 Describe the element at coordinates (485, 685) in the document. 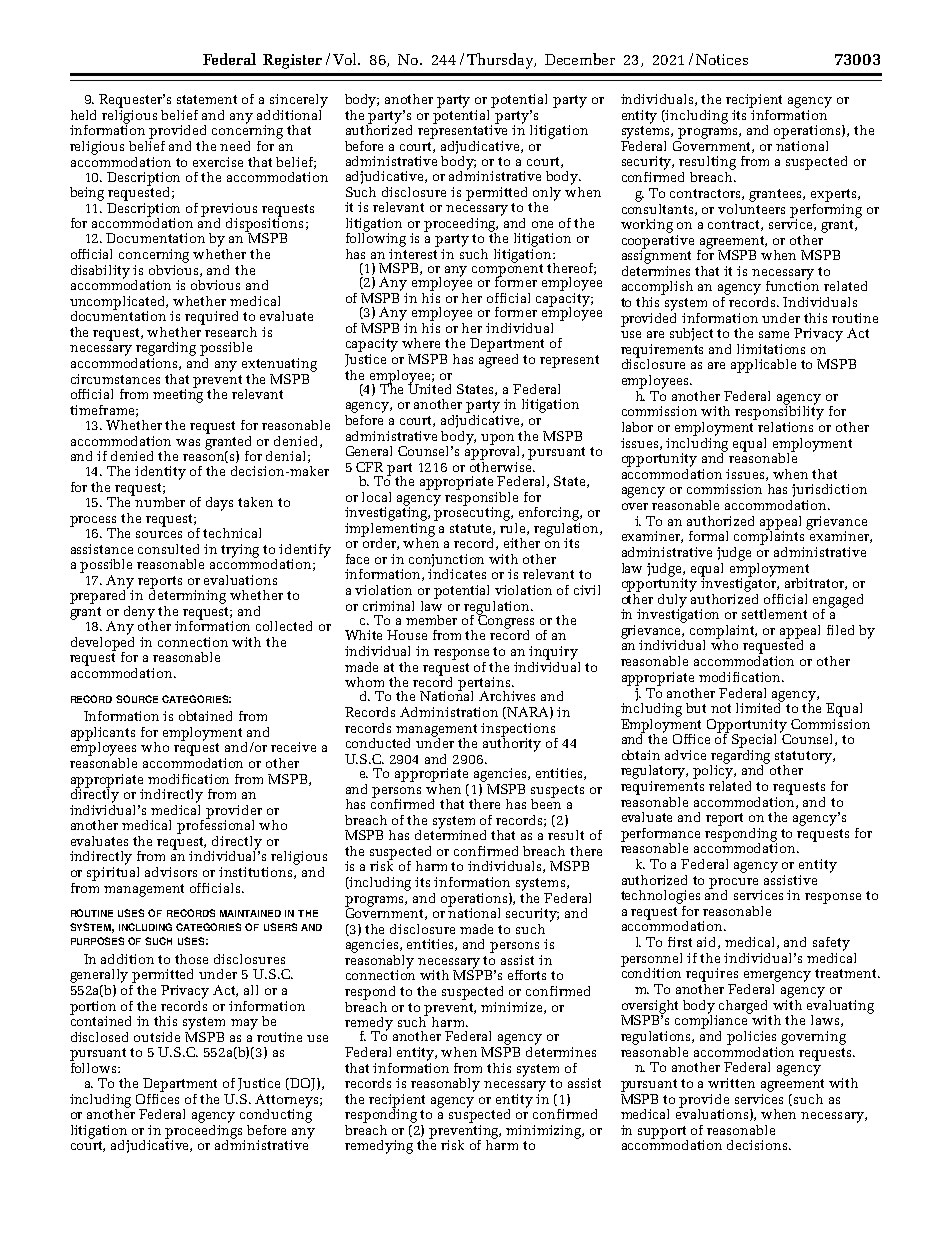

I see `pertains` at that location.
